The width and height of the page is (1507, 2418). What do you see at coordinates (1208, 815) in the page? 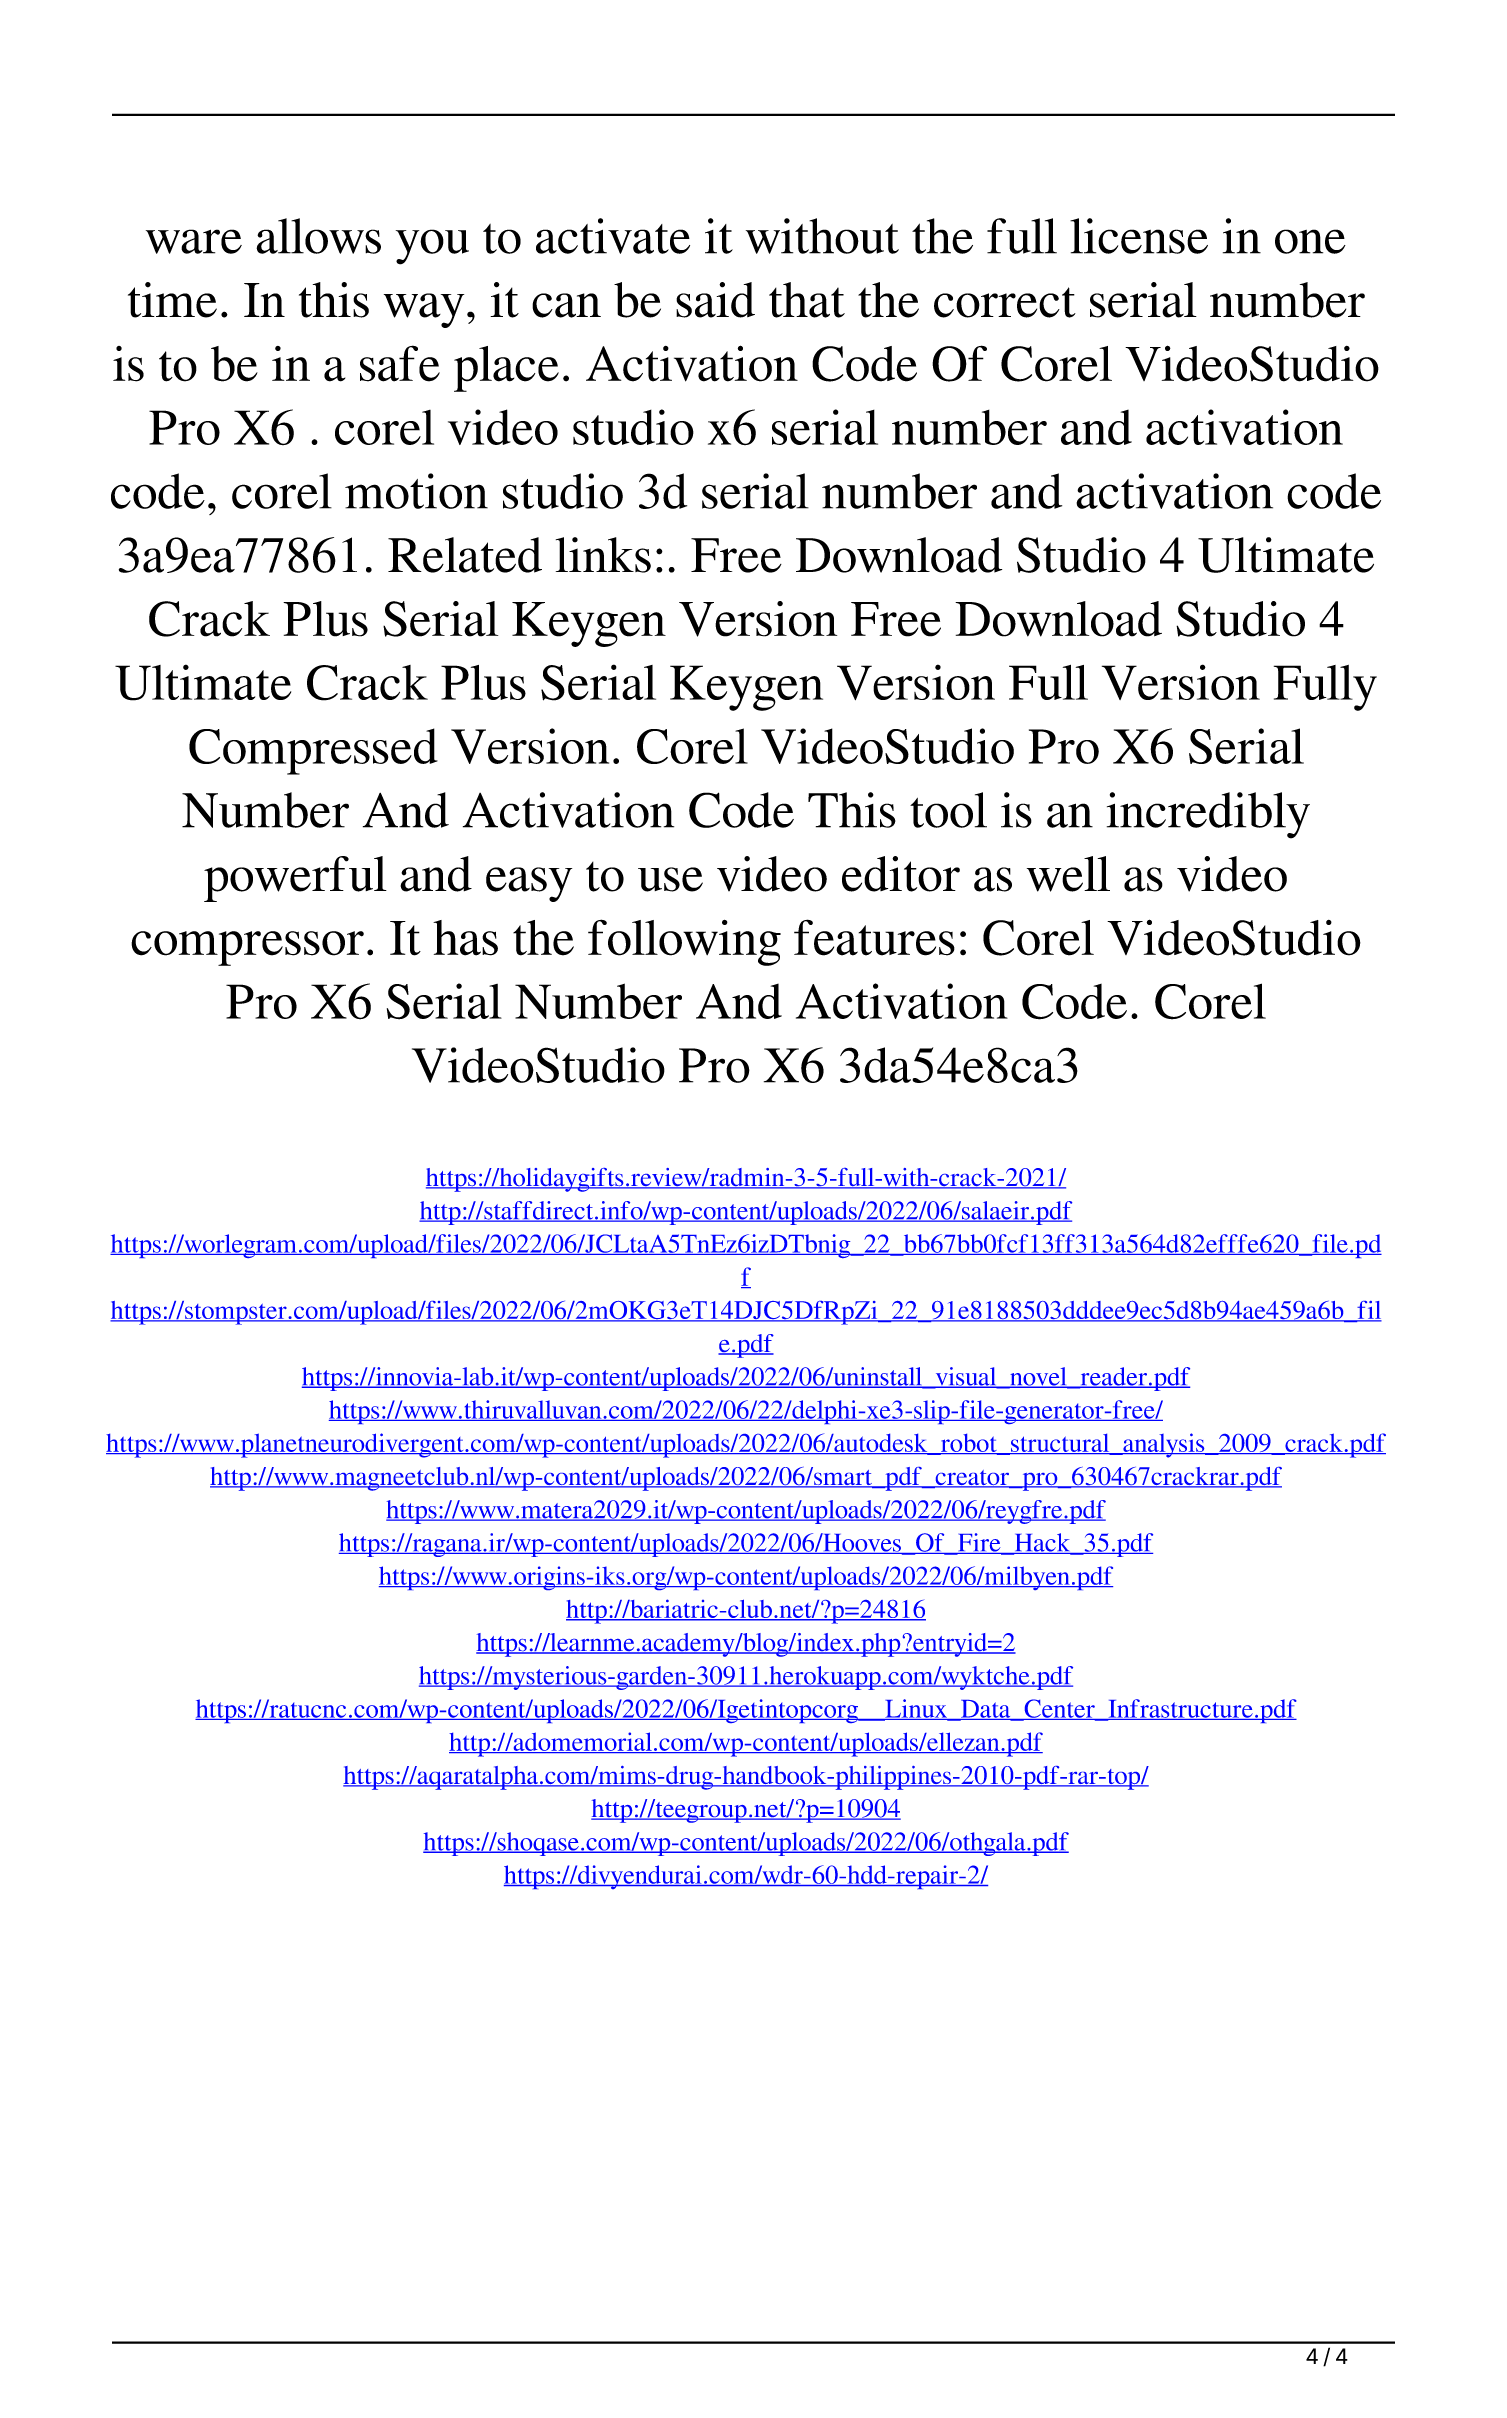
I see `incredibly` at bounding box center [1208, 815].
